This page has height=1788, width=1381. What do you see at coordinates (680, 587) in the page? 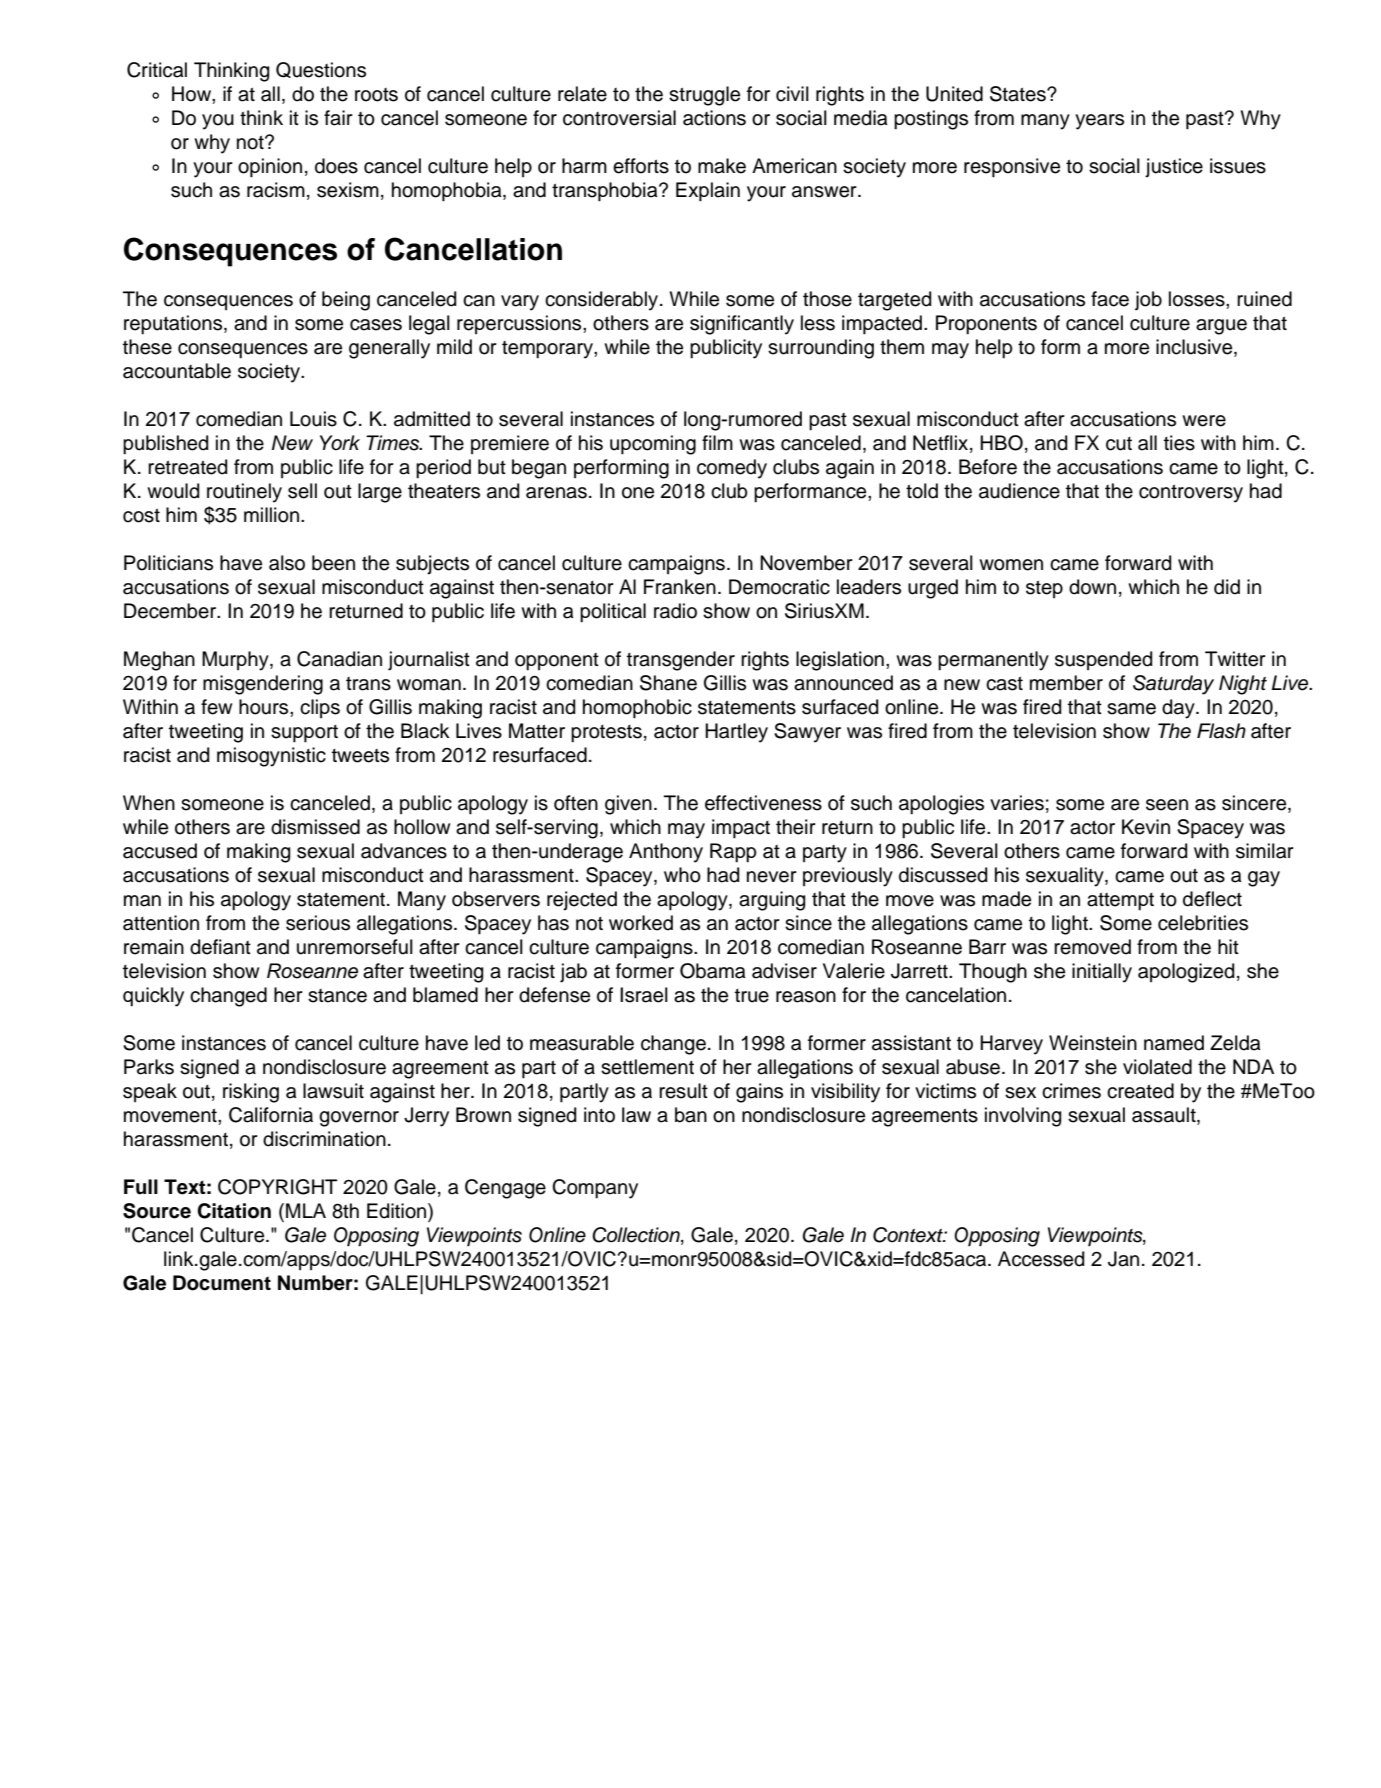
I see `Franken` at bounding box center [680, 587].
